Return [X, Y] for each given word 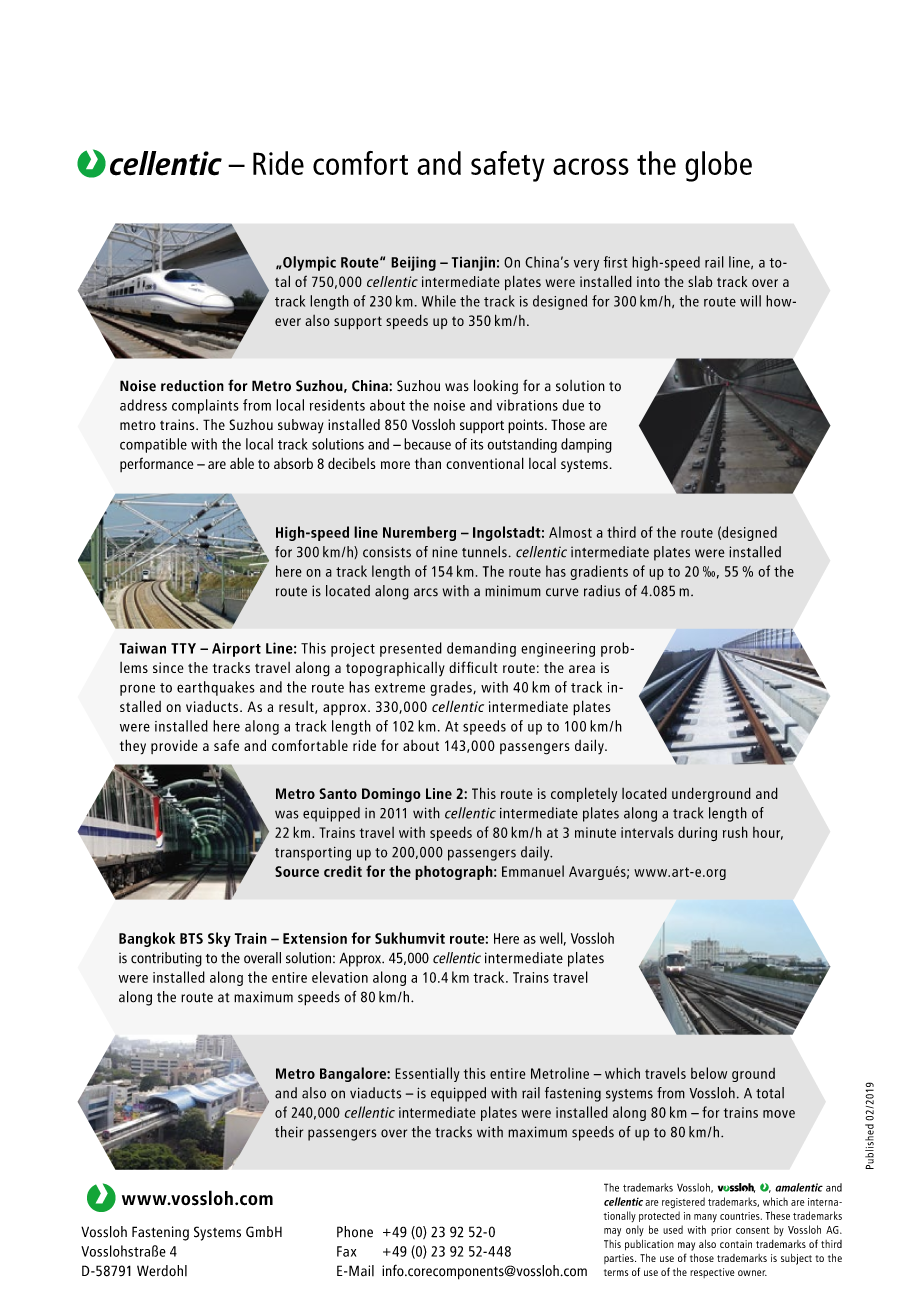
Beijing [413, 263]
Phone [355, 1232]
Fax [346, 1251]
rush [735, 832]
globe [718, 166]
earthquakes [216, 688]
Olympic [308, 263]
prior [721, 1231]
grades [452, 688]
